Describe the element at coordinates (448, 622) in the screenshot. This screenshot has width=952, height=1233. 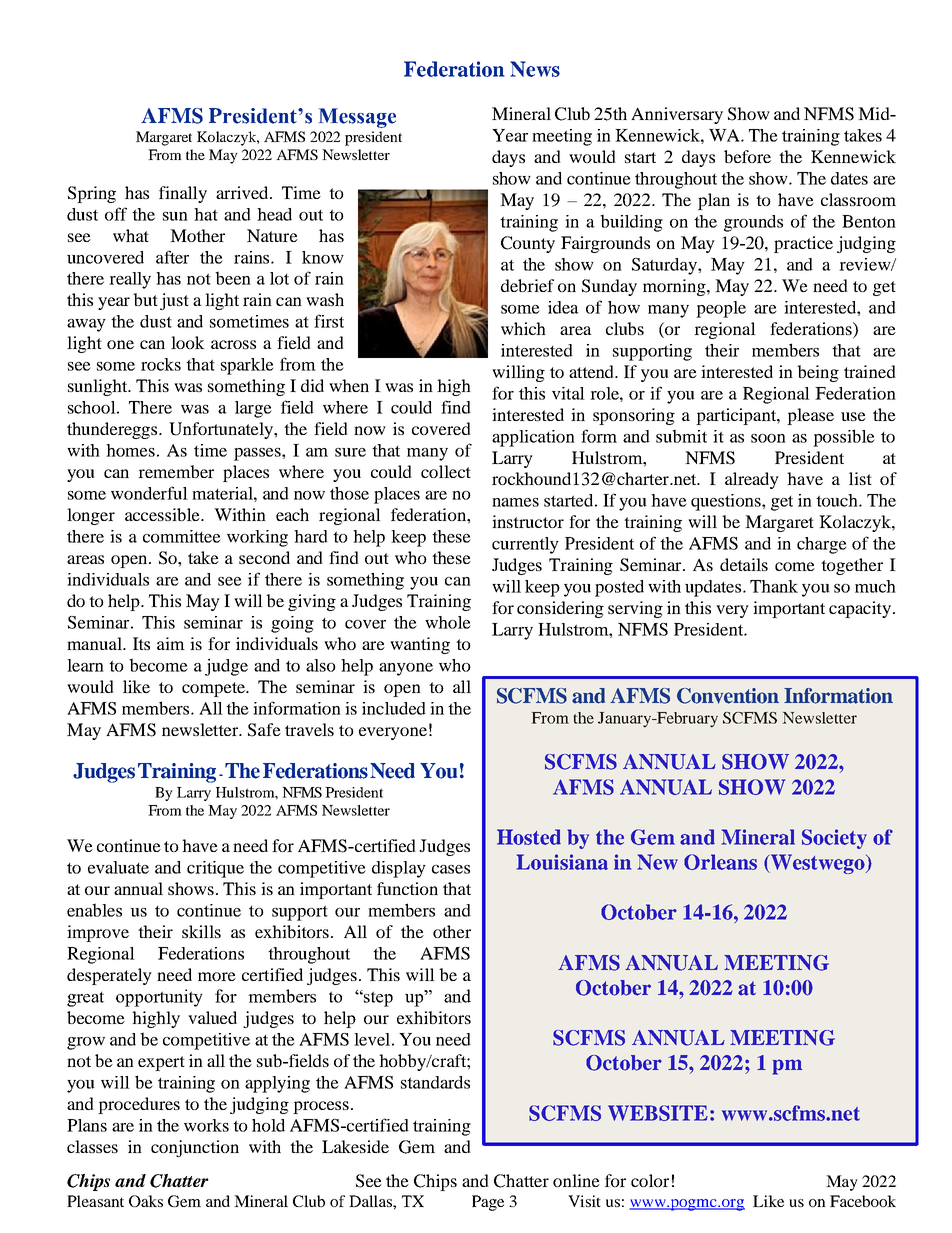
I see `whole` at that location.
